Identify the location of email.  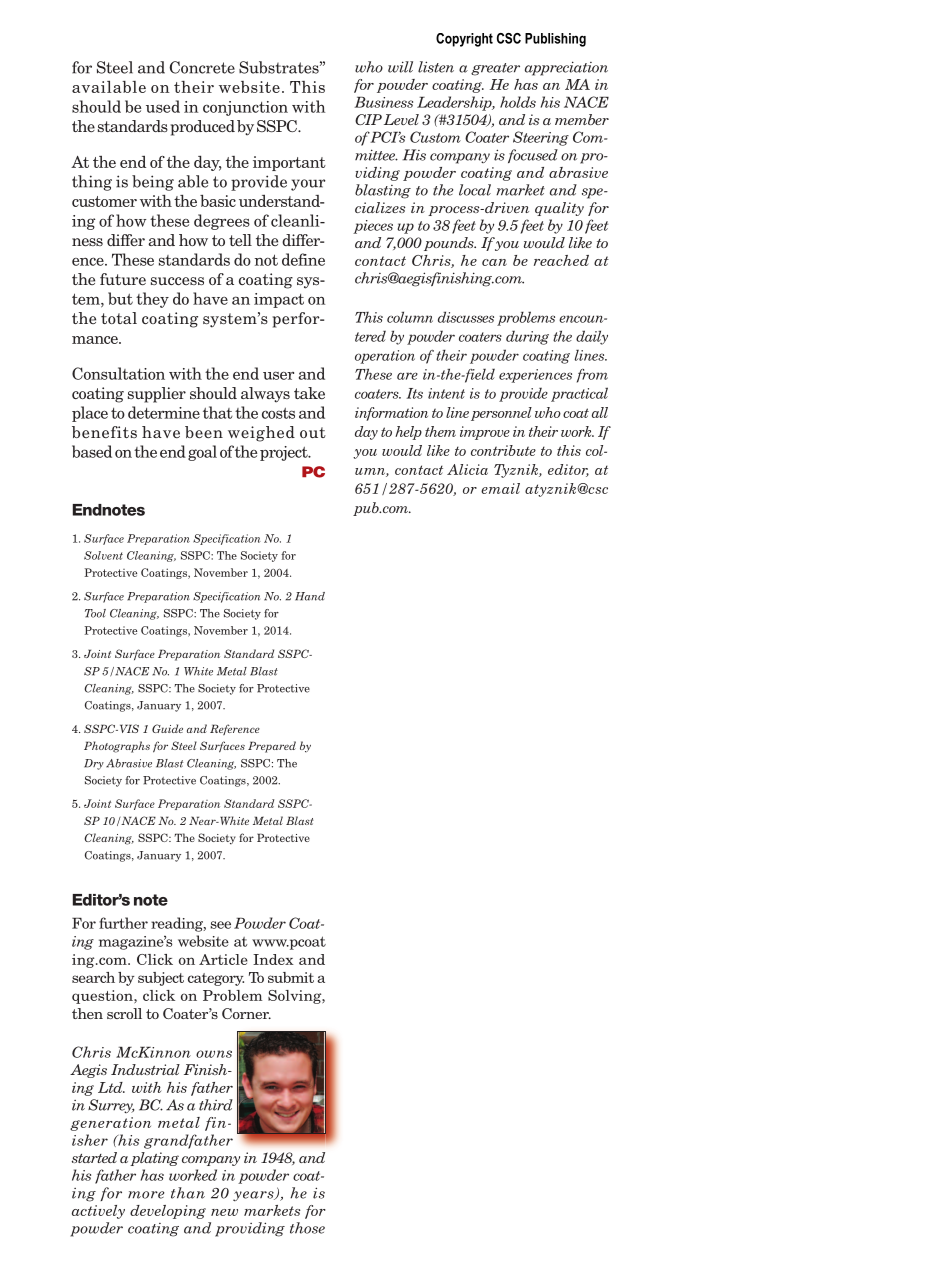
(500, 488).
